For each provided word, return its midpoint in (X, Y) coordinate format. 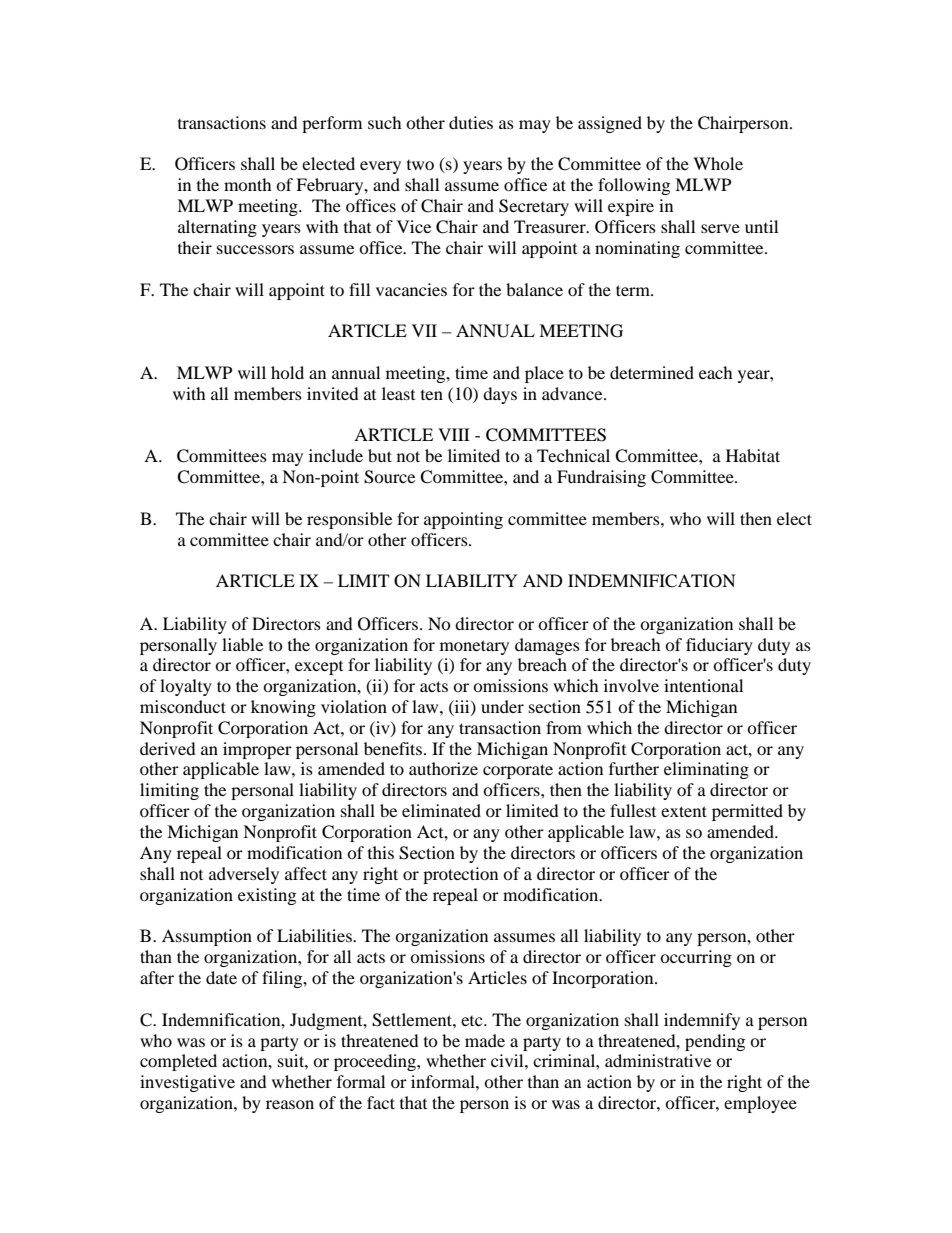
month (248, 184)
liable (242, 644)
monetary (474, 647)
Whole (718, 163)
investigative (187, 1083)
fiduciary (719, 646)
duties (471, 122)
